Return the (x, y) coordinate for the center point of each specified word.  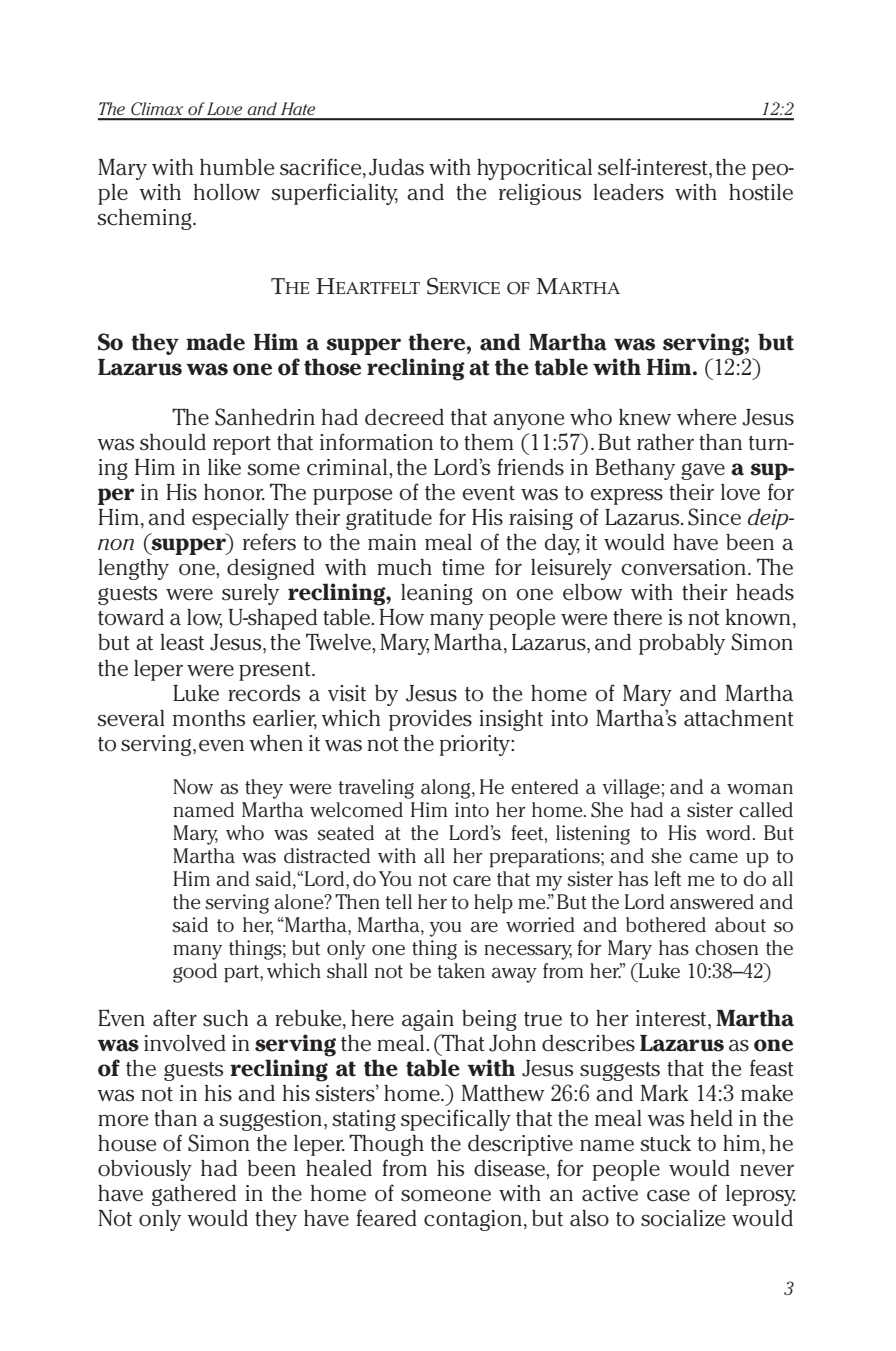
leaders (628, 192)
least (182, 642)
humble (237, 167)
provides (430, 720)
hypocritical (534, 169)
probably (682, 644)
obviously (145, 1170)
